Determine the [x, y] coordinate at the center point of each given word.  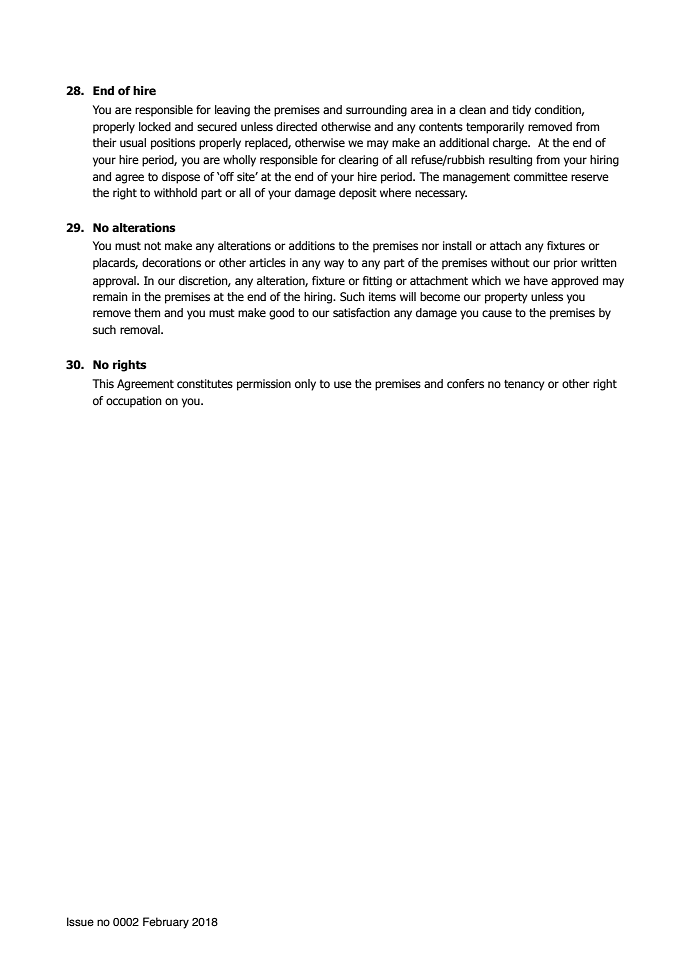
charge [511, 144]
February [166, 923]
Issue [80, 921]
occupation [134, 402]
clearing [358, 161]
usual [133, 142]
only [305, 385]
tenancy [524, 385]
